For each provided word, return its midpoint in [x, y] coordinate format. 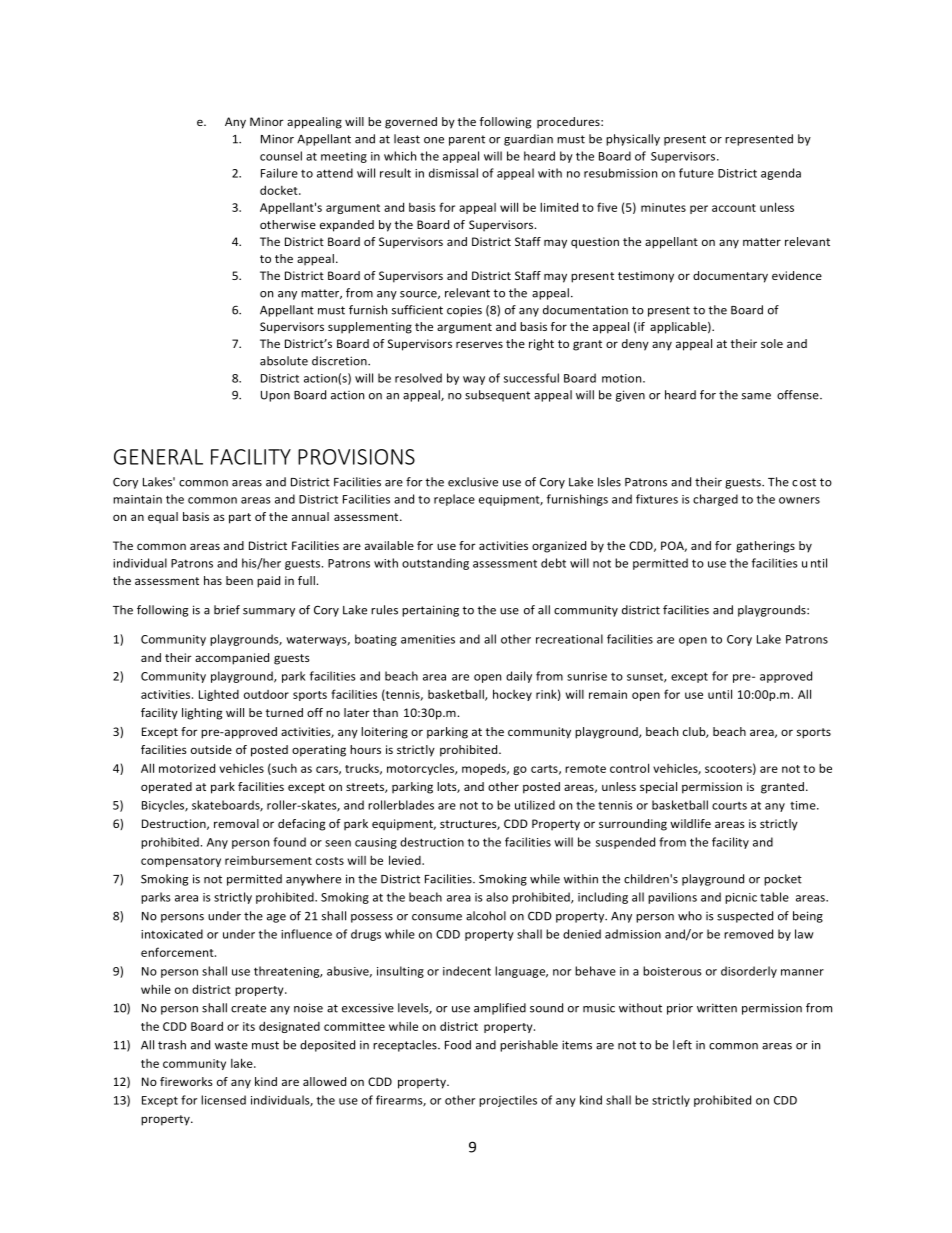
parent [467, 140]
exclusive [473, 482]
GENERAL [158, 457]
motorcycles [421, 769]
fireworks [186, 1081]
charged [715, 500]
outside [211, 749]
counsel [281, 156]
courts [729, 806]
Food [458, 1045]
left [682, 1045]
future [696, 173]
